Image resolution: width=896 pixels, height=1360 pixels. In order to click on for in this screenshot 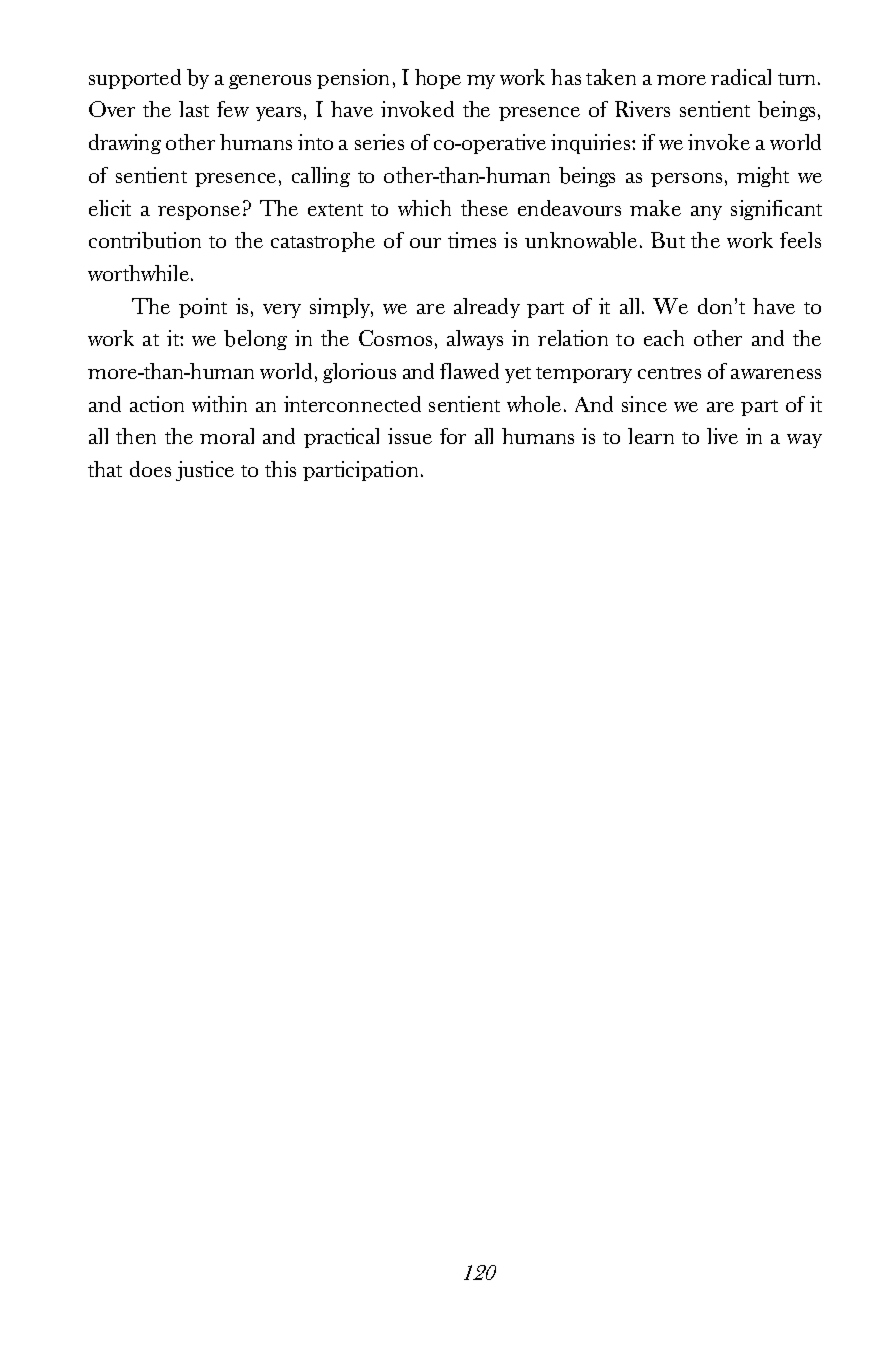, I will do `click(453, 436)`.
